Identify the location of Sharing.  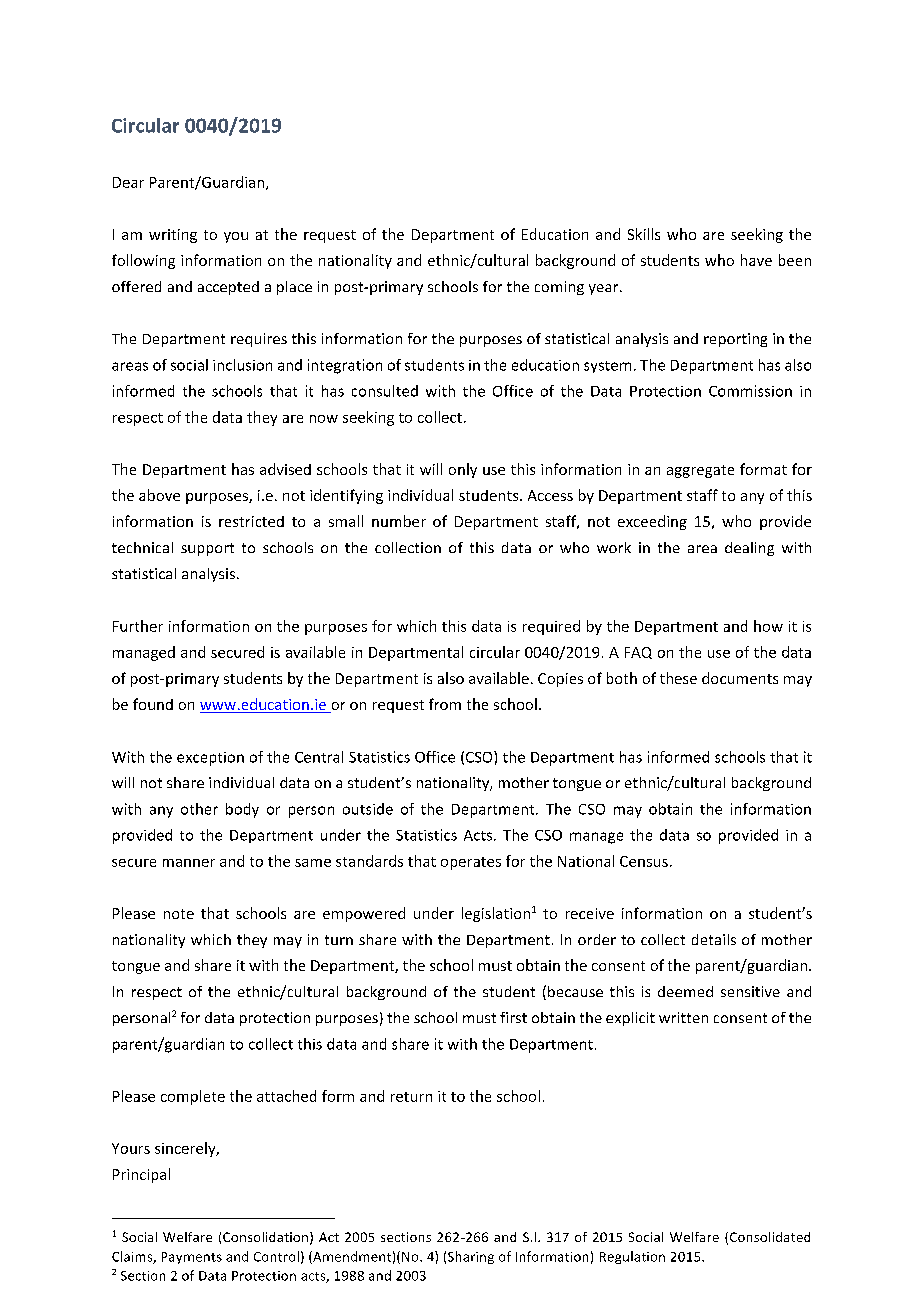
(471, 1257).
